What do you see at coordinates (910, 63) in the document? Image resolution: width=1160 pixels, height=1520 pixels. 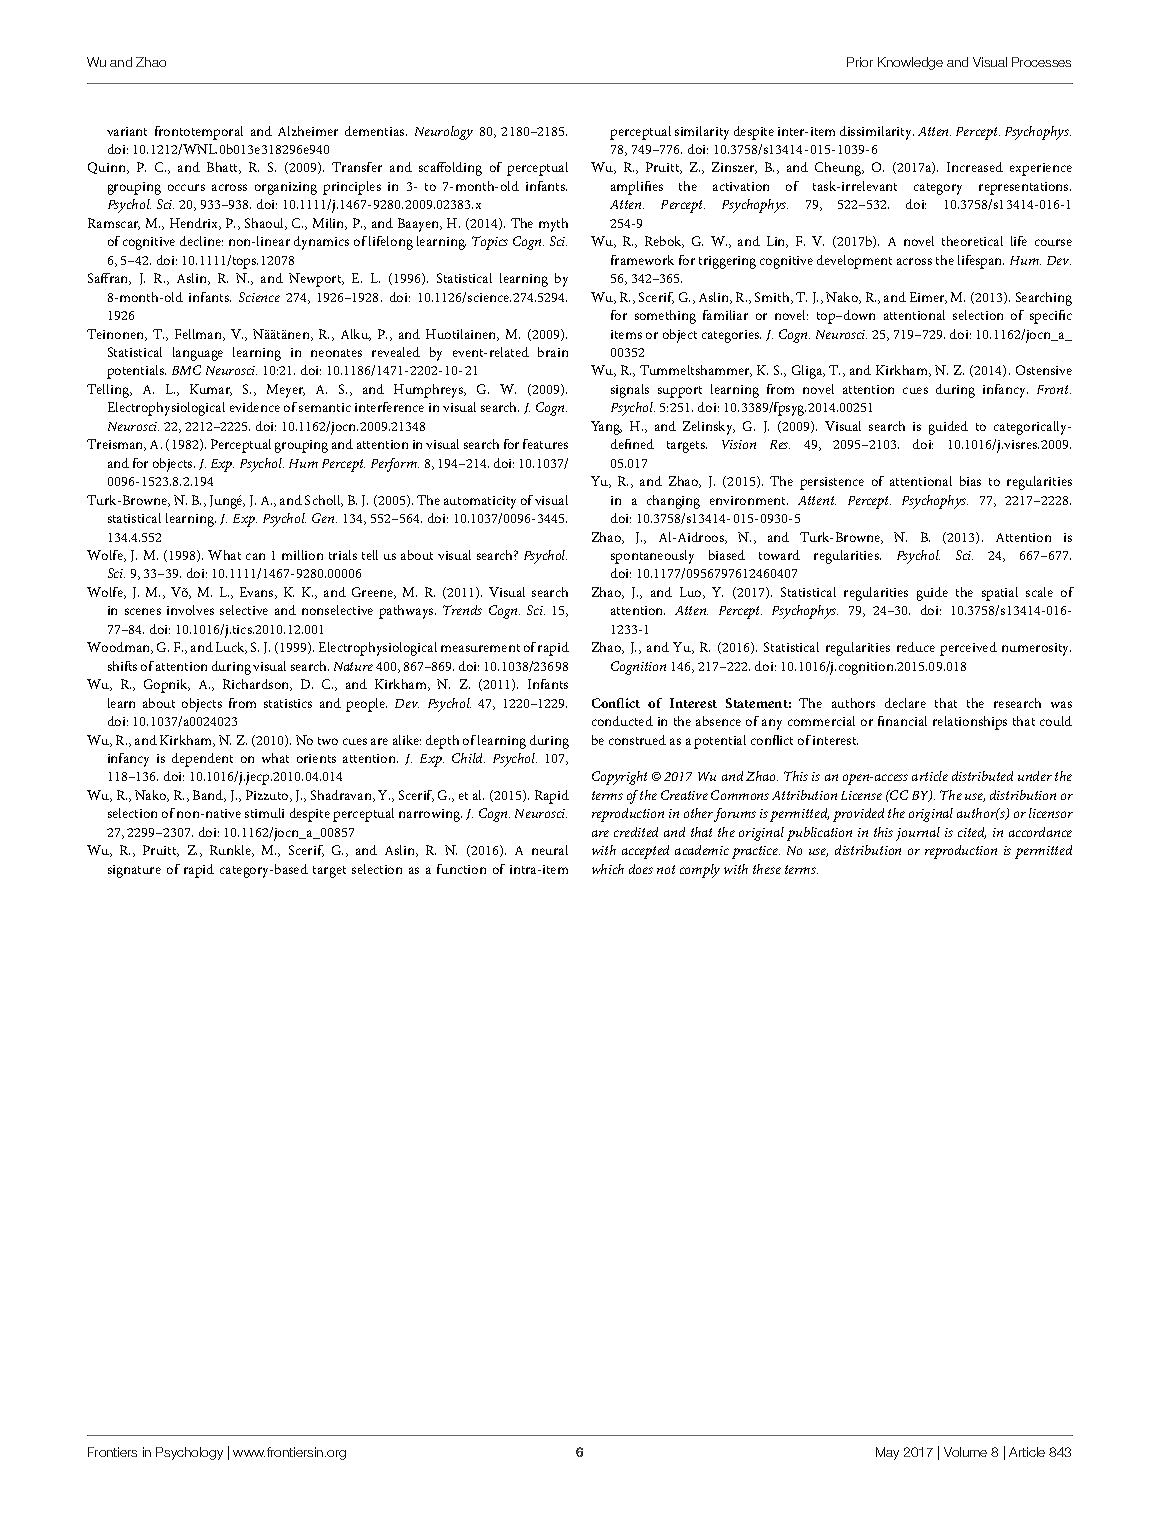 I see `Knowledge` at bounding box center [910, 63].
